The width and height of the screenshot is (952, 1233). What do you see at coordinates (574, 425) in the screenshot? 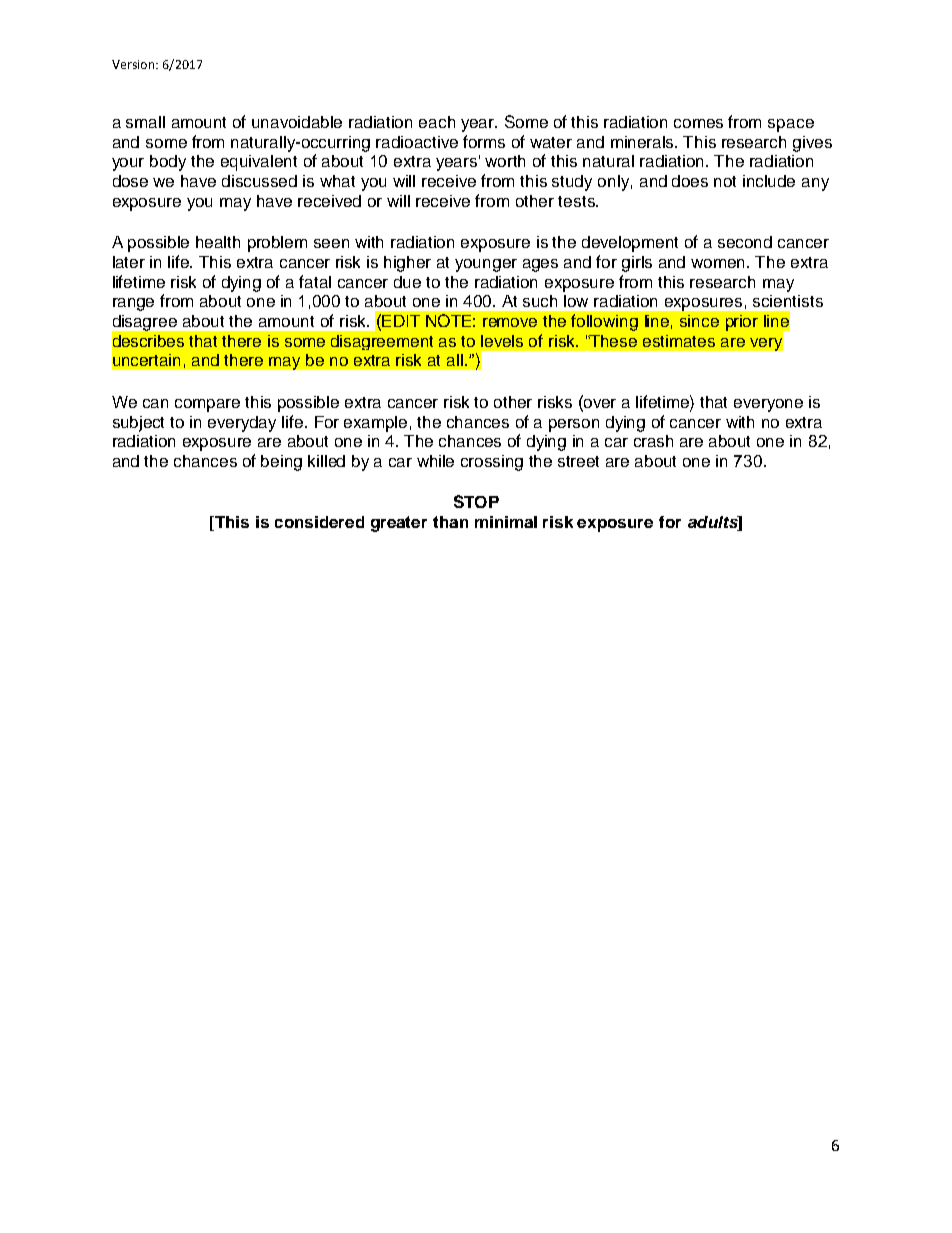
I see `person` at bounding box center [574, 425].
